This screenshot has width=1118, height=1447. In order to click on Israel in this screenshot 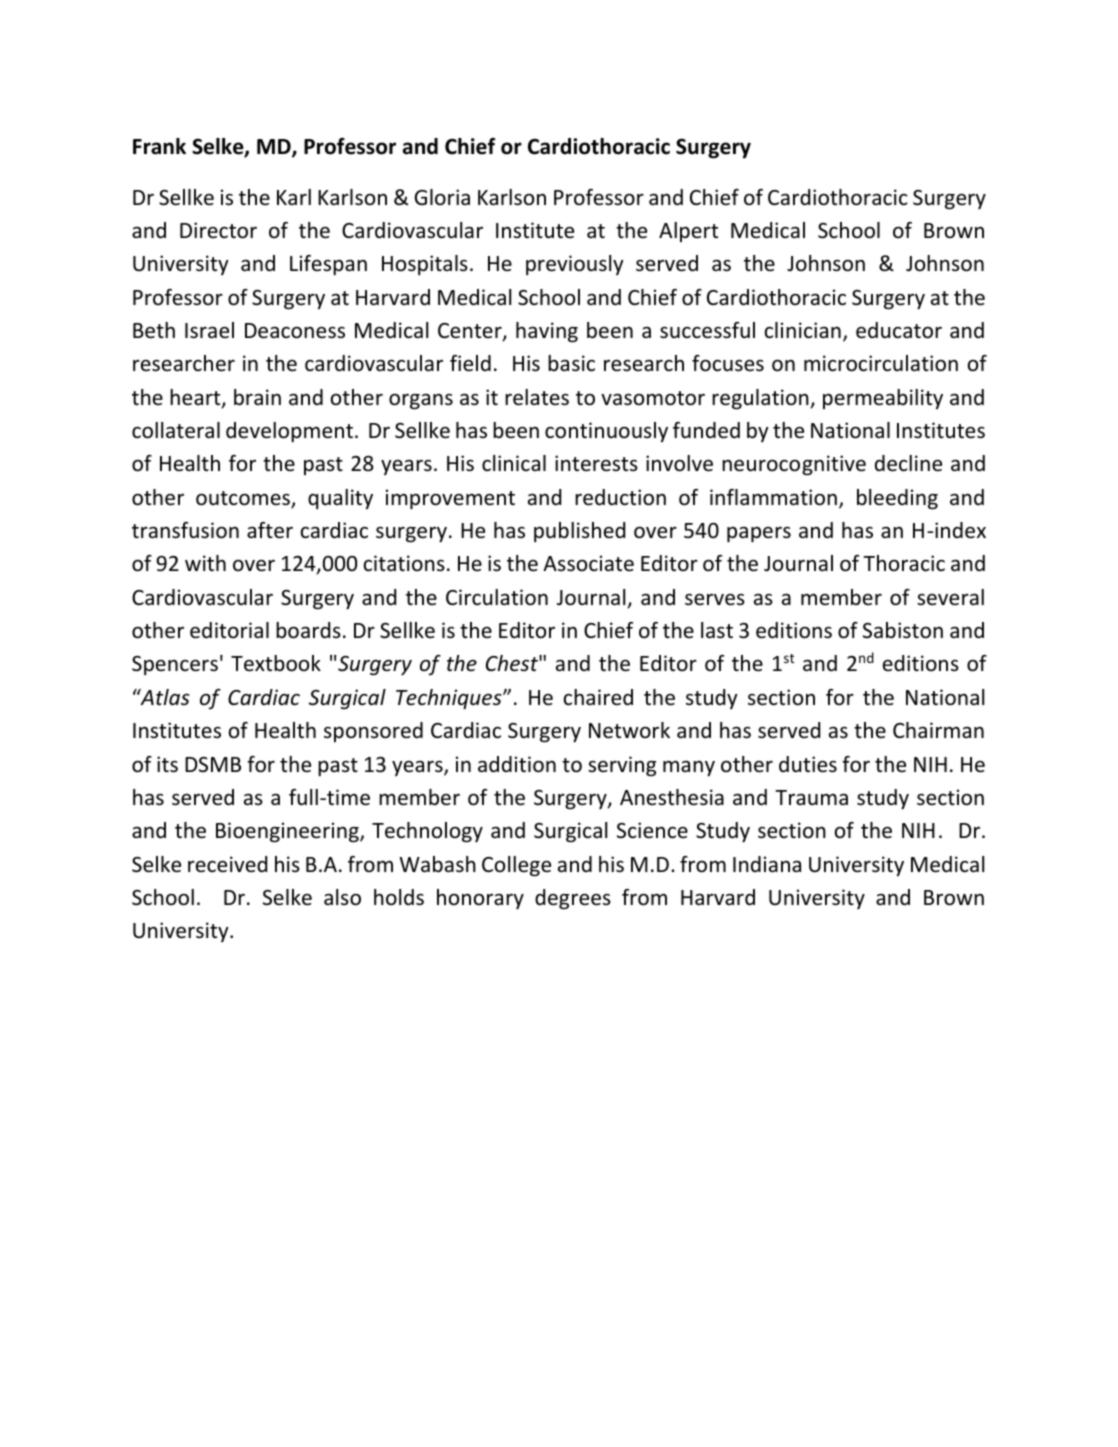, I will do `click(209, 330)`.
